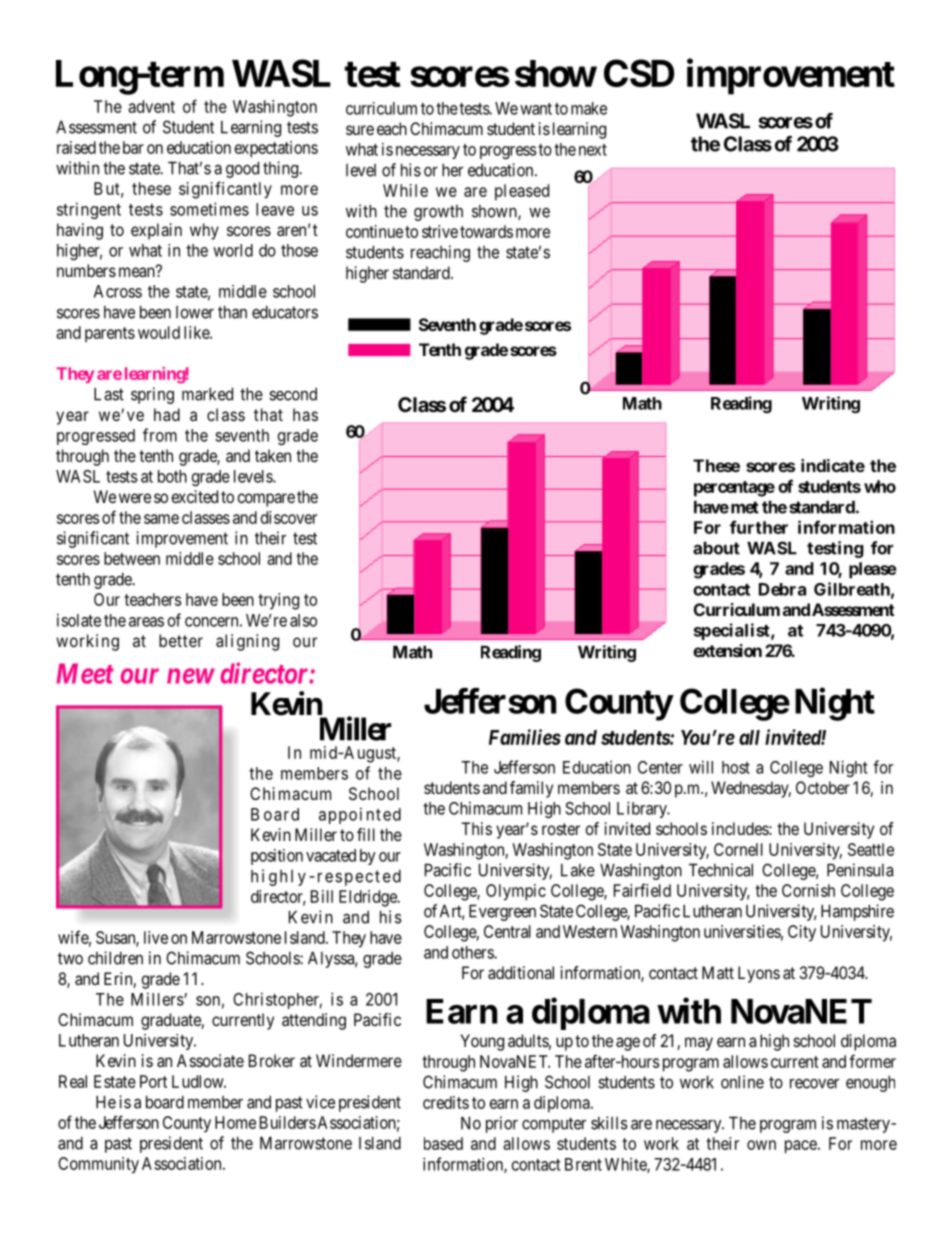 This page has height=1233, width=952. What do you see at coordinates (536, 109) in the page?
I see `want` at bounding box center [536, 109].
